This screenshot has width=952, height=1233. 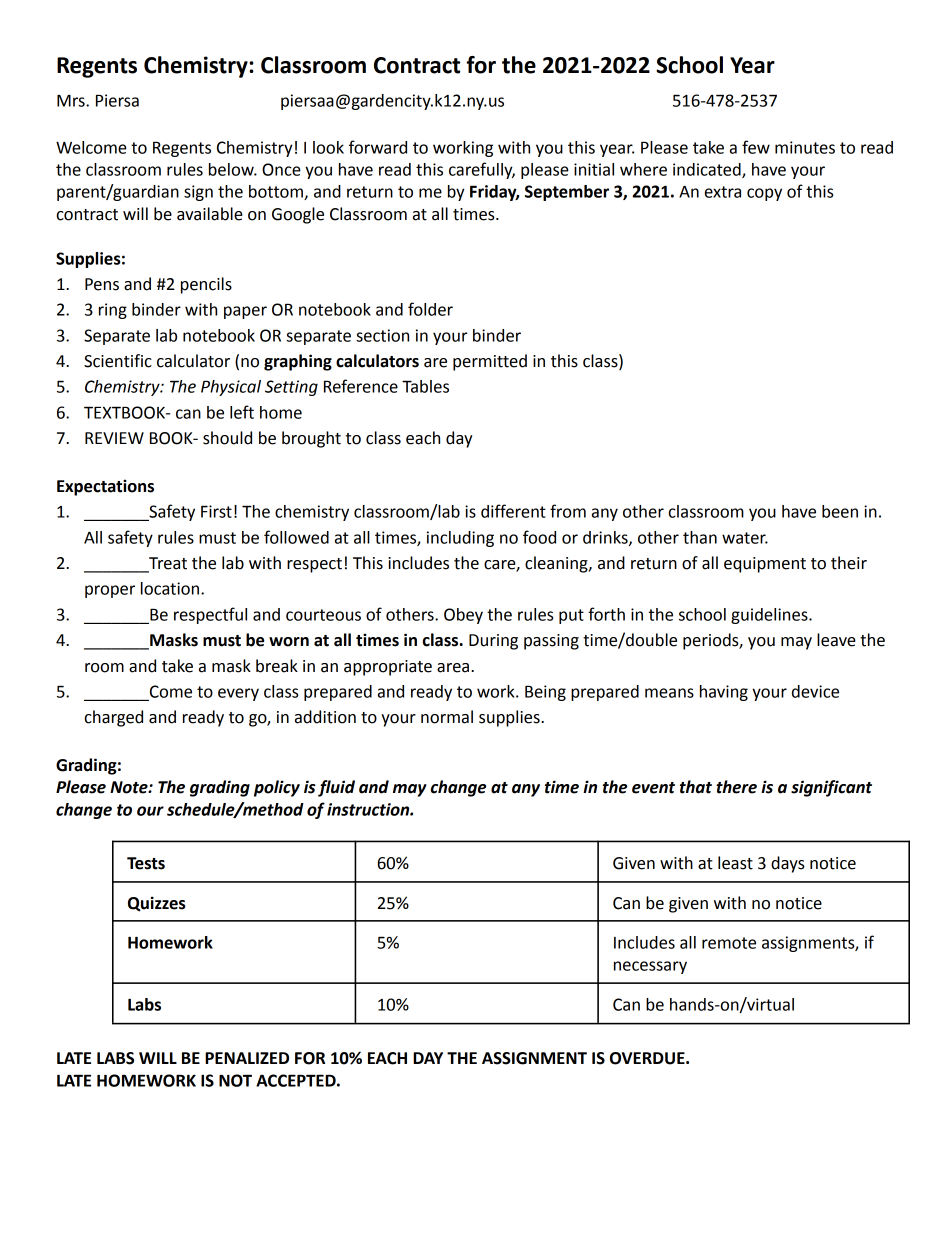 I want to click on having, so click(x=724, y=693).
